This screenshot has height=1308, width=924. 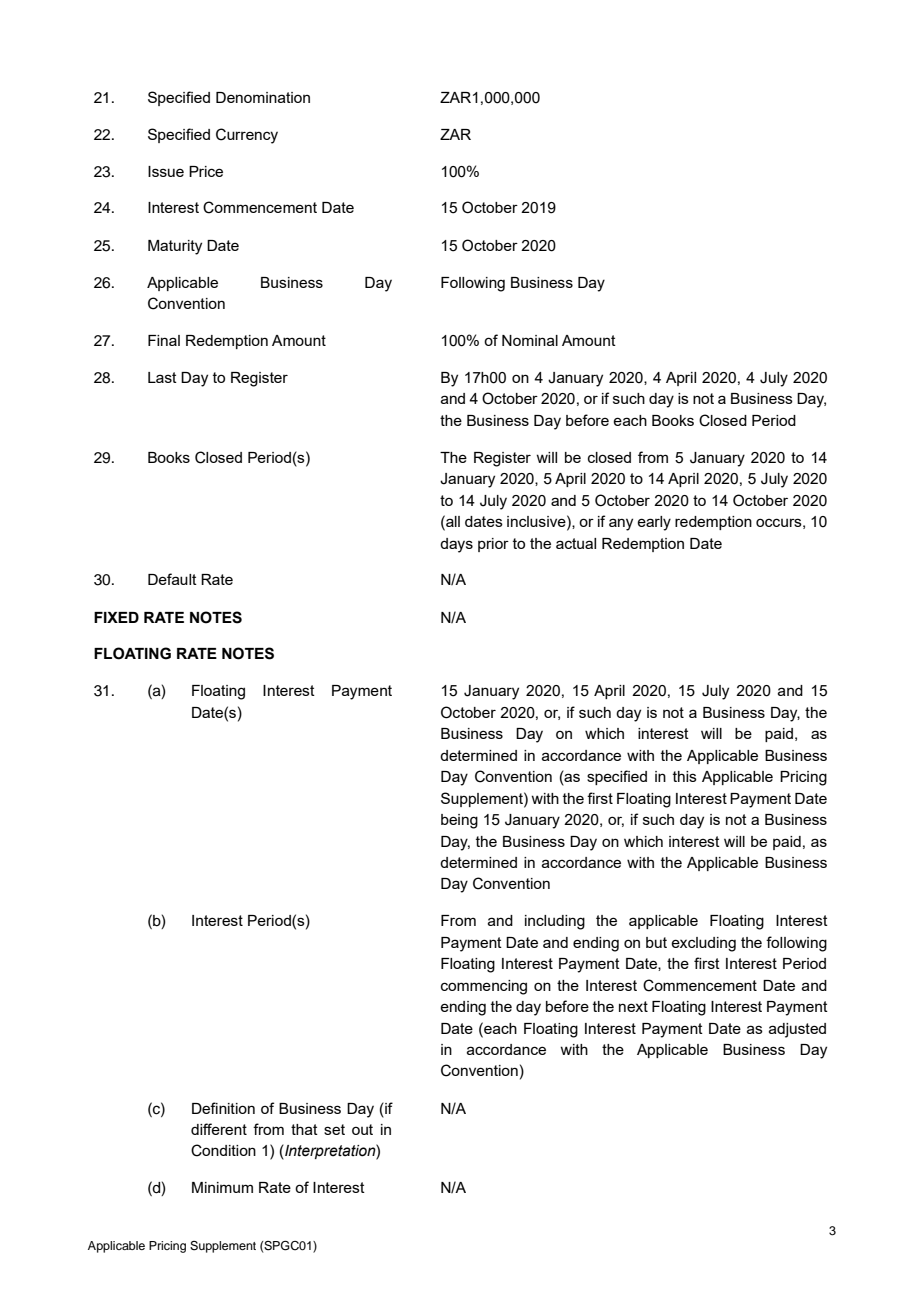 I want to click on excluding, so click(x=703, y=944).
